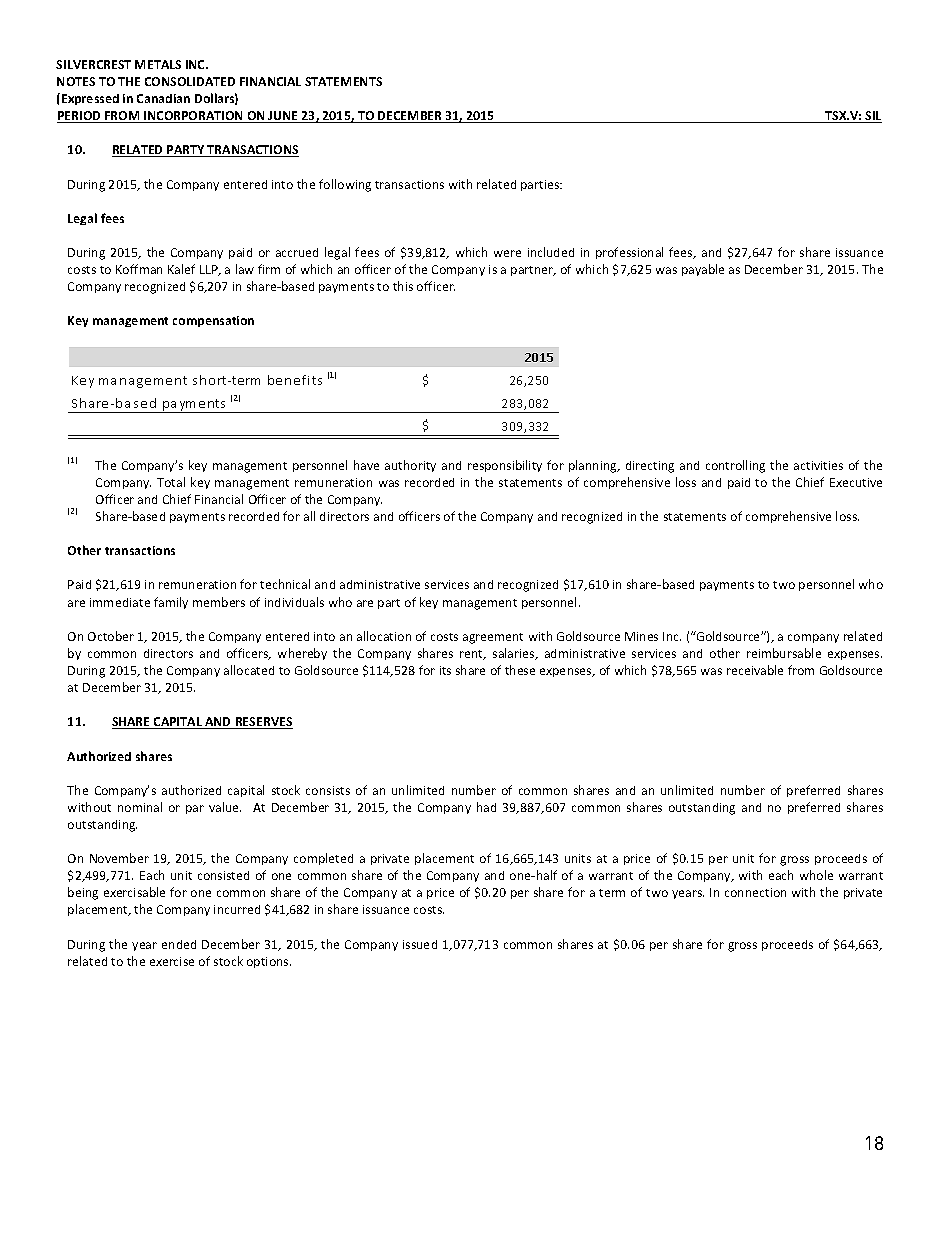 The height and width of the screenshot is (1233, 952). I want to click on professional, so click(629, 253).
